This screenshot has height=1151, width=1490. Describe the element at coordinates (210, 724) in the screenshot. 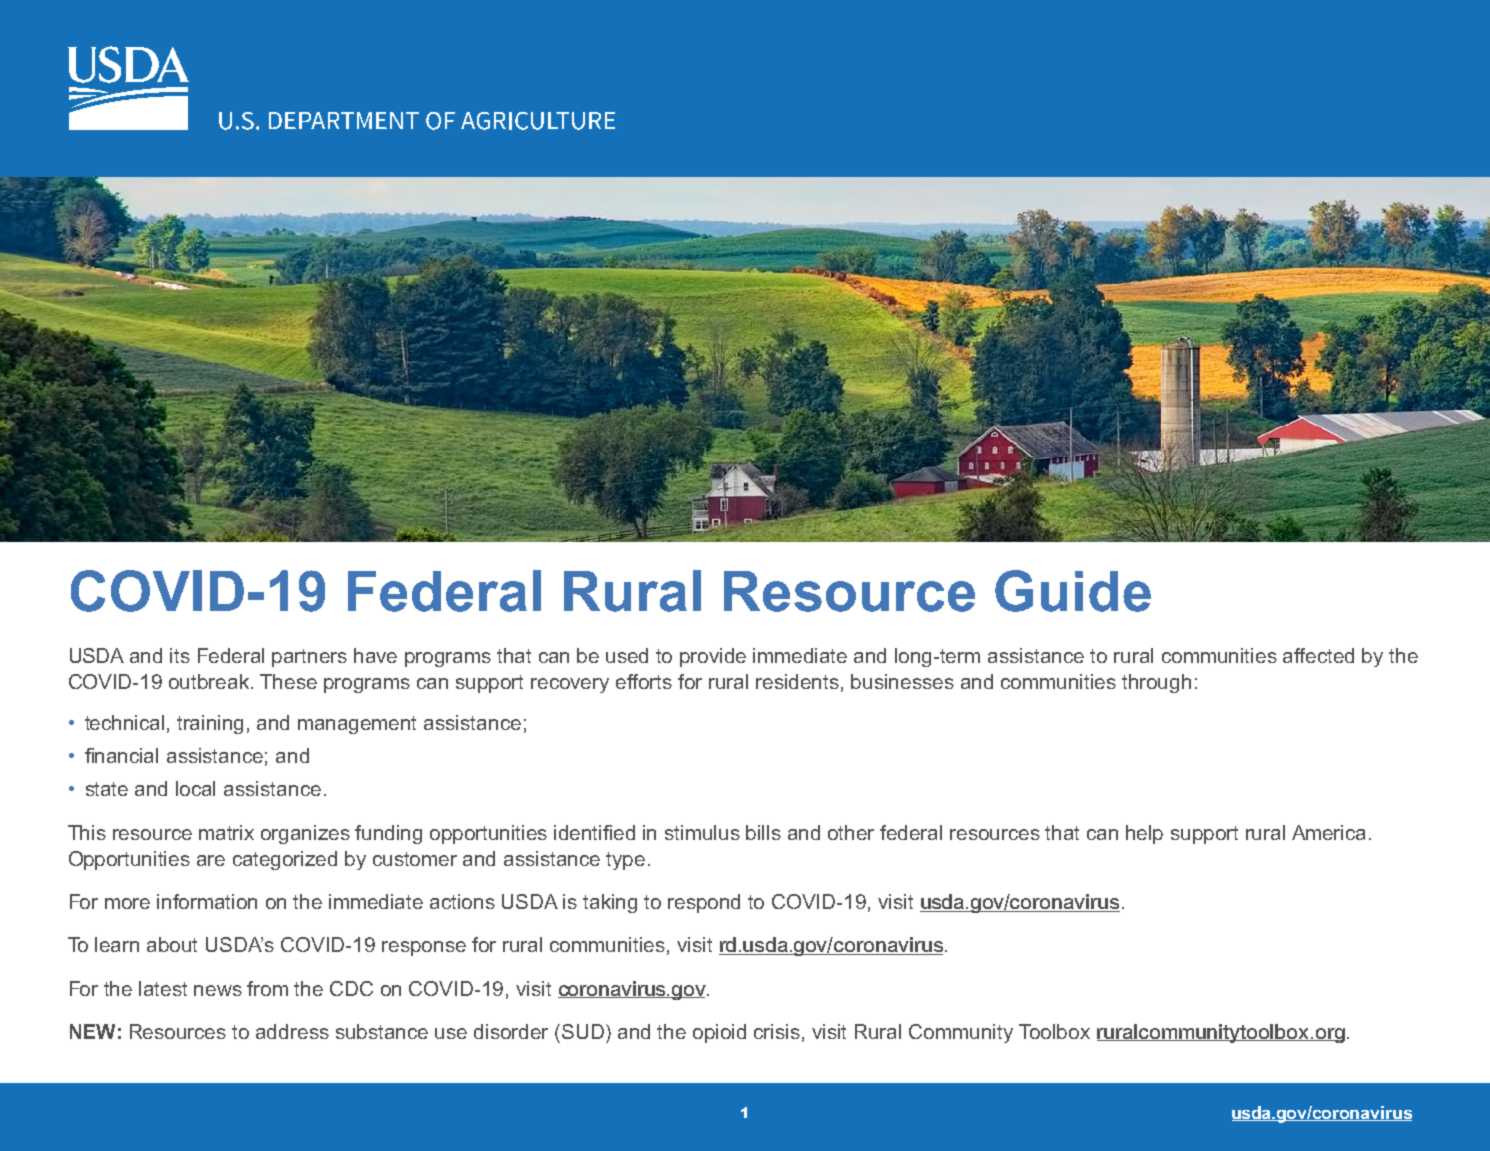

I see `training` at that location.
